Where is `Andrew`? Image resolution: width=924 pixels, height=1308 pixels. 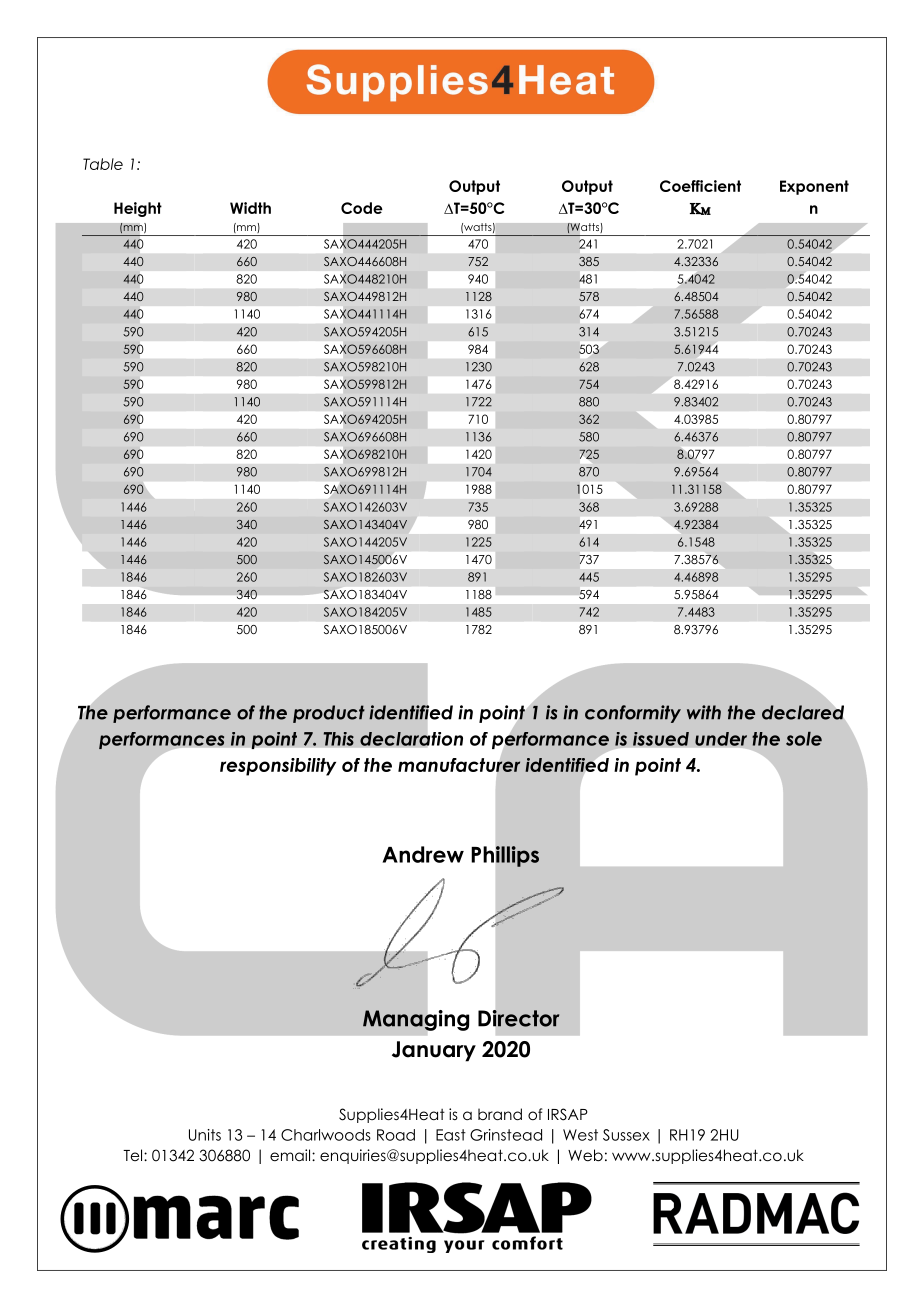
Andrew is located at coordinates (423, 854).
